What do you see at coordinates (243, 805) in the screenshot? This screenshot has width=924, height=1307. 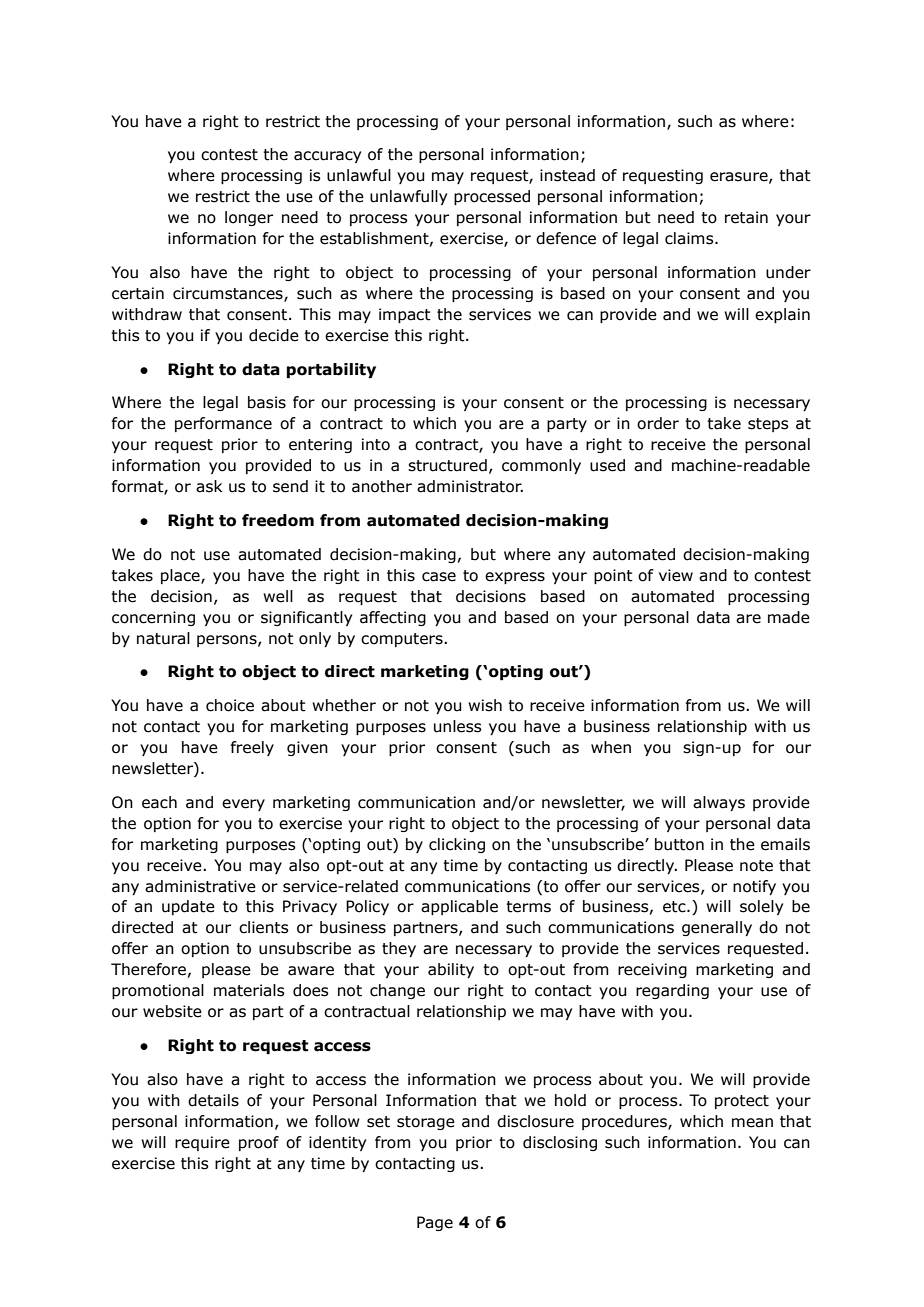 I see `every` at bounding box center [243, 805].
